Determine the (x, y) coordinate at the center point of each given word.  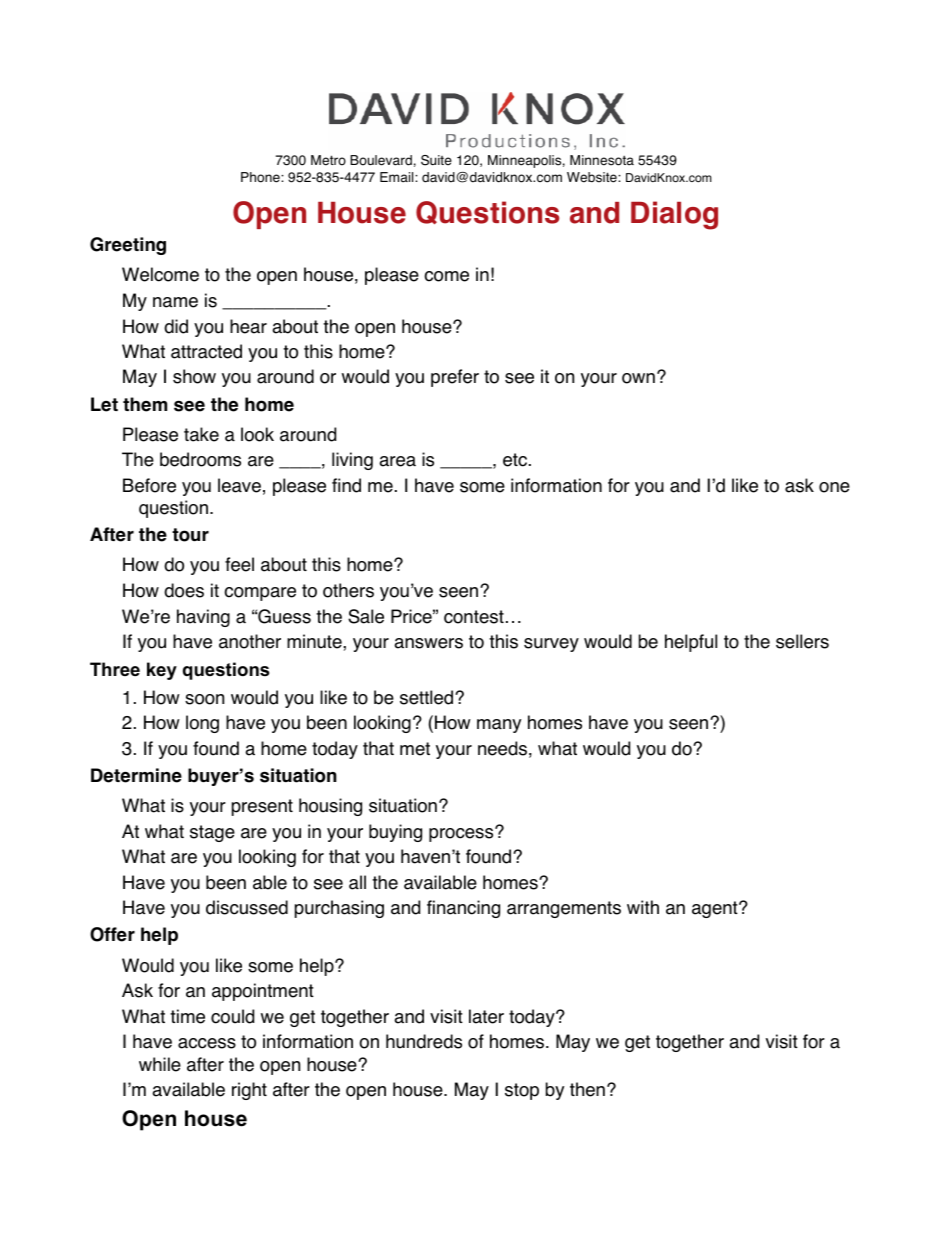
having (203, 618)
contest (474, 617)
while (160, 1064)
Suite (436, 160)
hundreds (424, 1041)
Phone (261, 177)
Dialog (674, 215)
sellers (802, 641)
